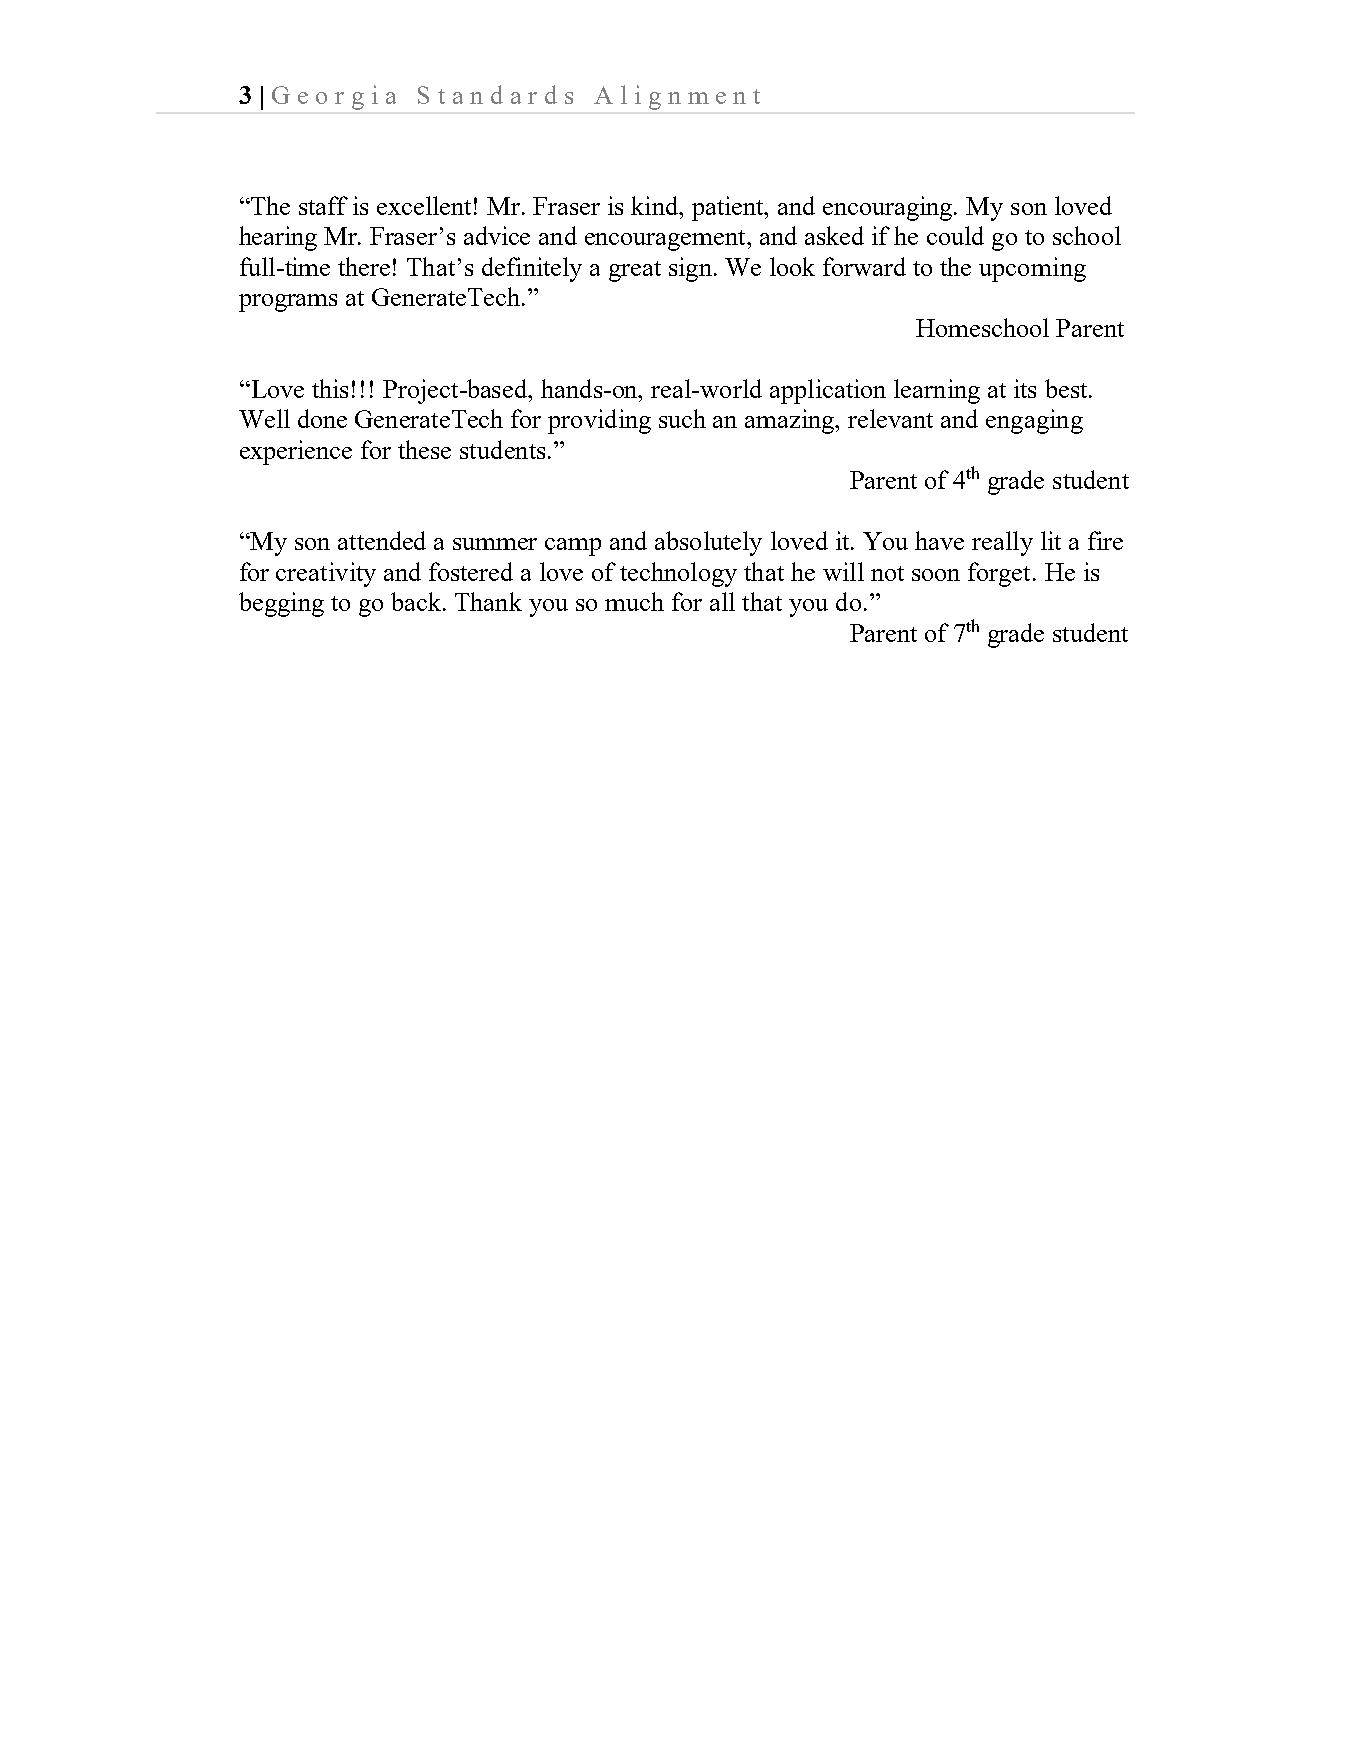 This page has width=1354, height=1752. I want to click on forget, so click(1001, 574).
